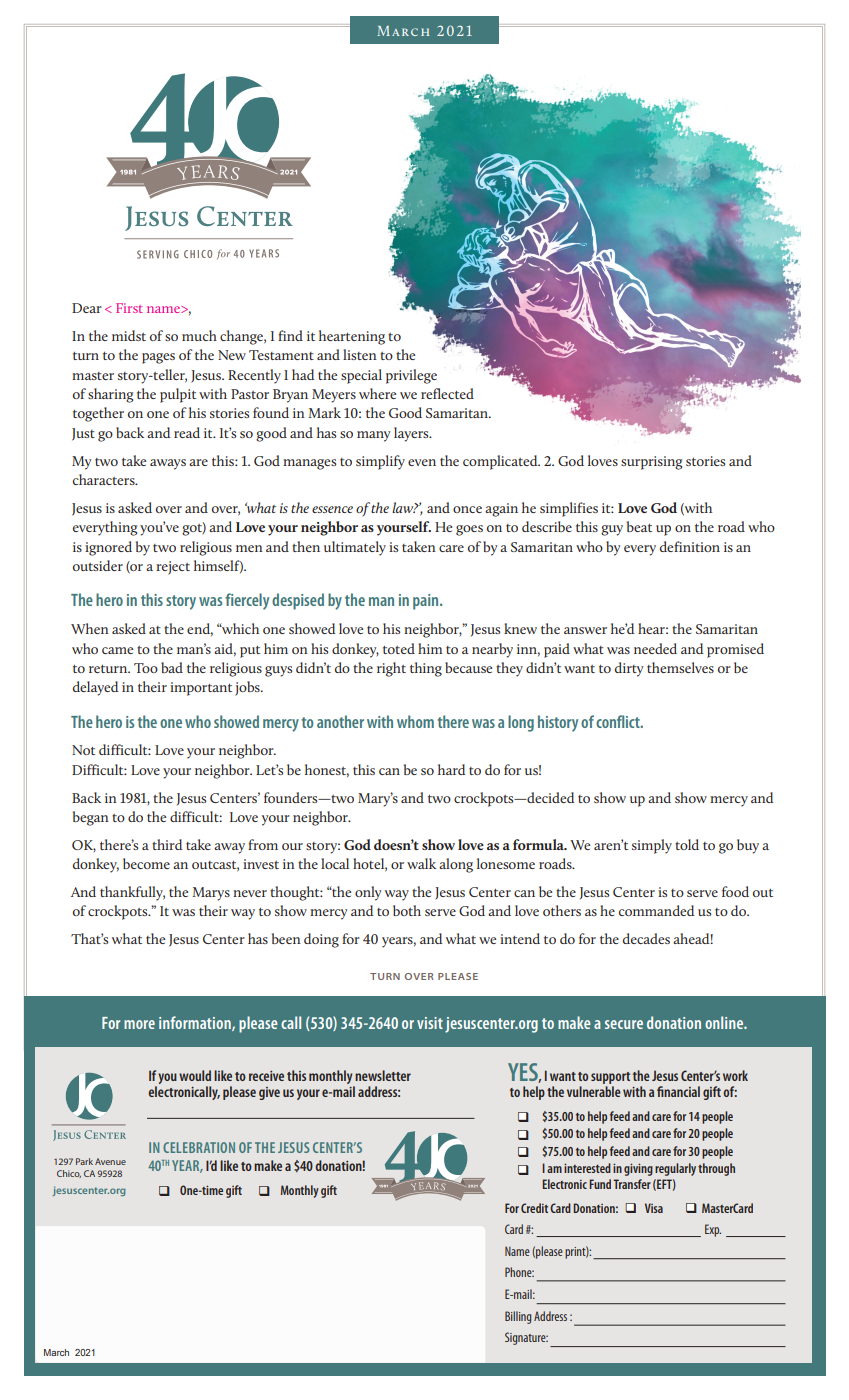 This document has height=1400, width=849. What do you see at coordinates (411, 376) in the document?
I see `privilege` at bounding box center [411, 376].
